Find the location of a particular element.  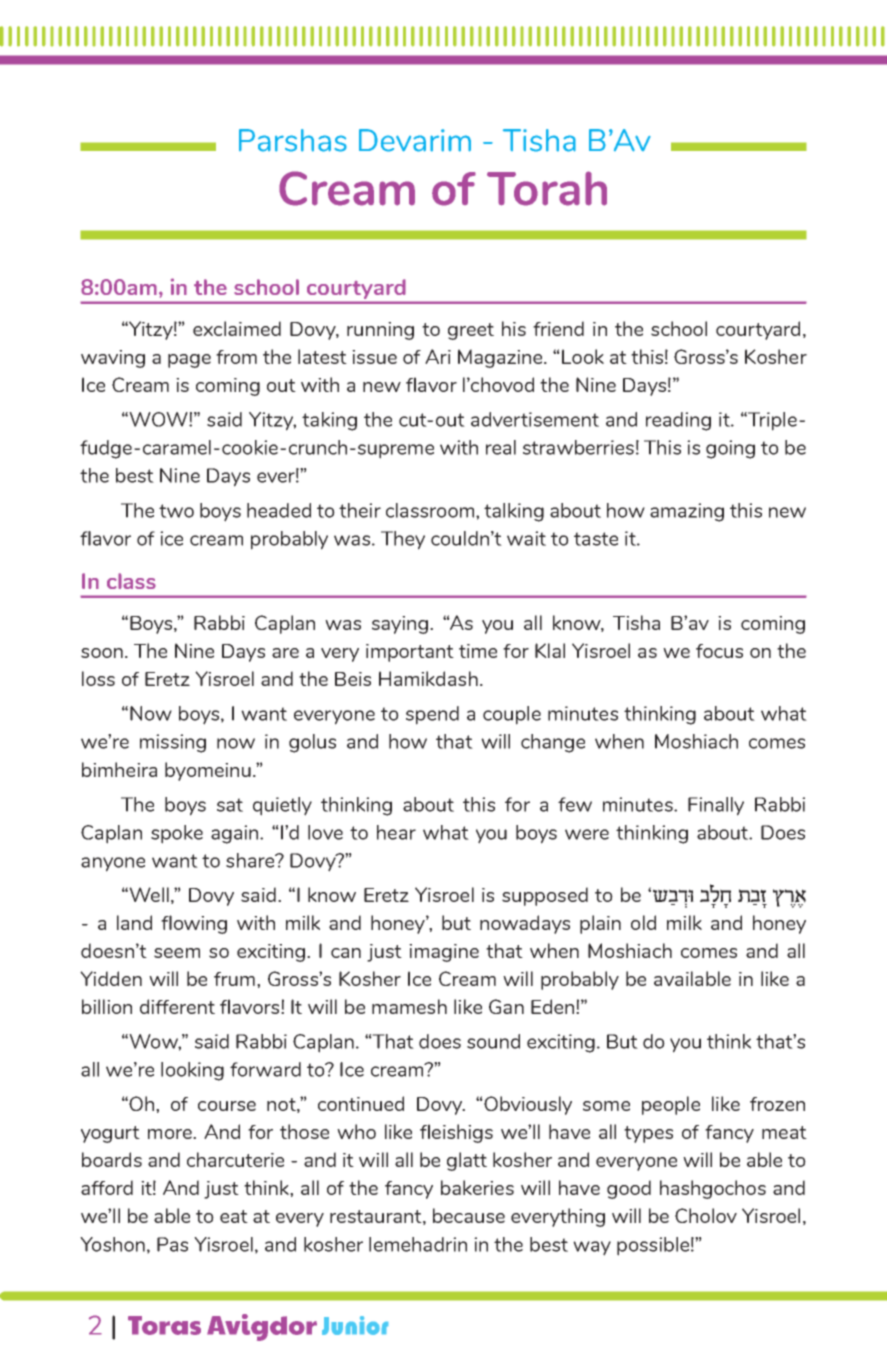

because is located at coordinates (469, 1215).
